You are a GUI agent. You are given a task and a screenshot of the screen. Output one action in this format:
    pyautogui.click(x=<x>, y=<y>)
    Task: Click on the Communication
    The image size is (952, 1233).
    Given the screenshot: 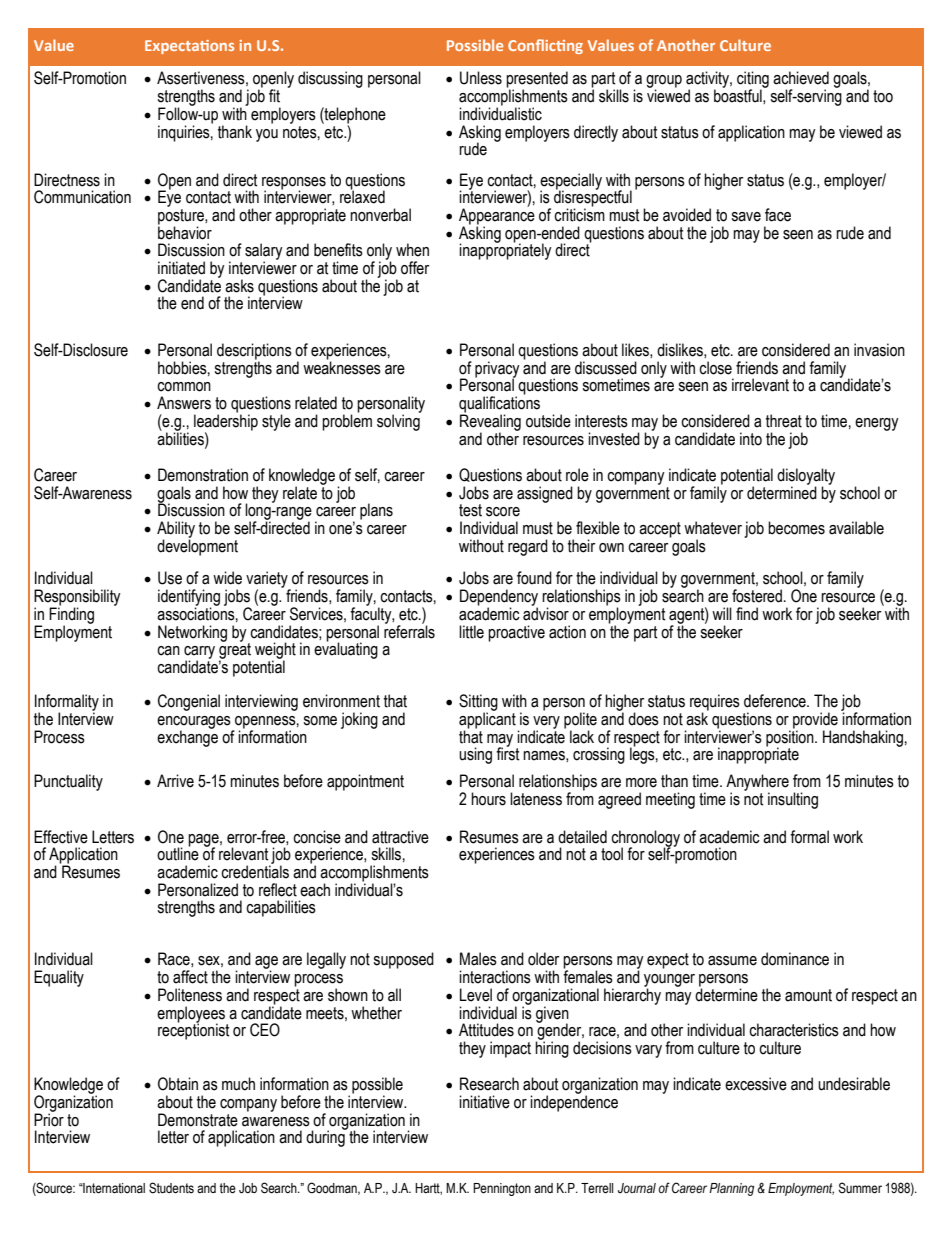 What is the action you would take?
    pyautogui.click(x=82, y=197)
